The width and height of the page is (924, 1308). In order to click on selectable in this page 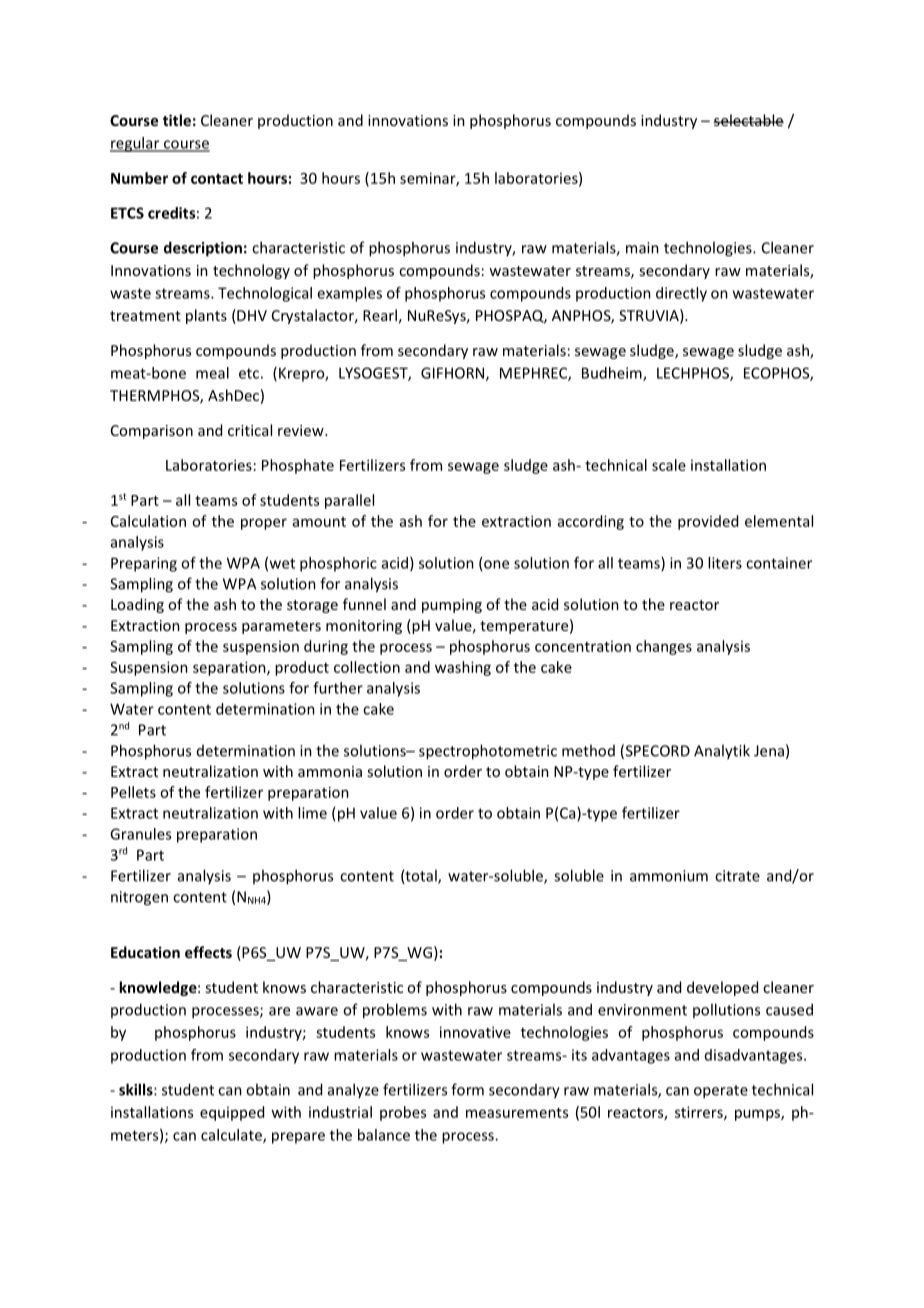, I will do `click(748, 120)`.
